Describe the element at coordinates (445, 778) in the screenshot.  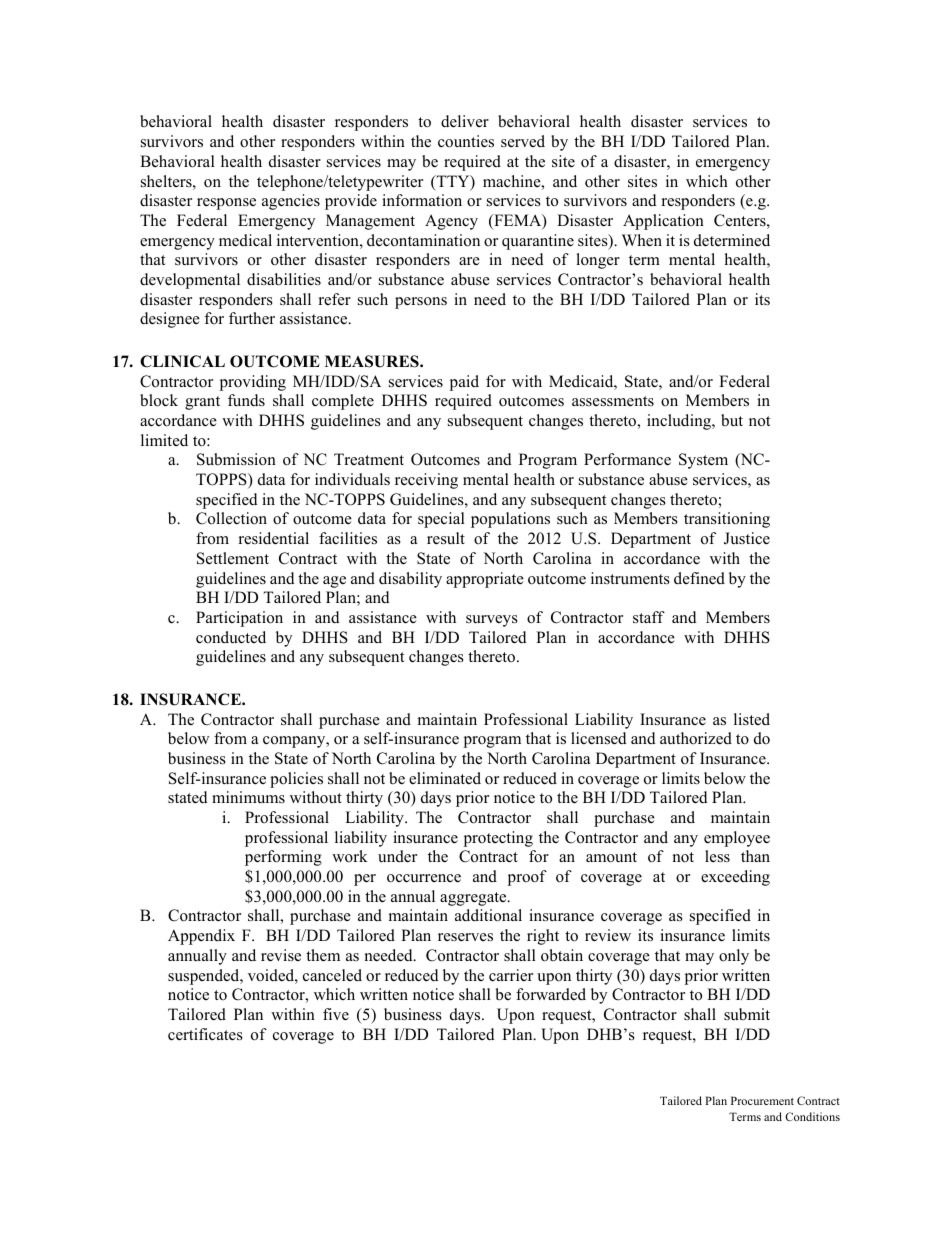
I see `eliminated` at that location.
